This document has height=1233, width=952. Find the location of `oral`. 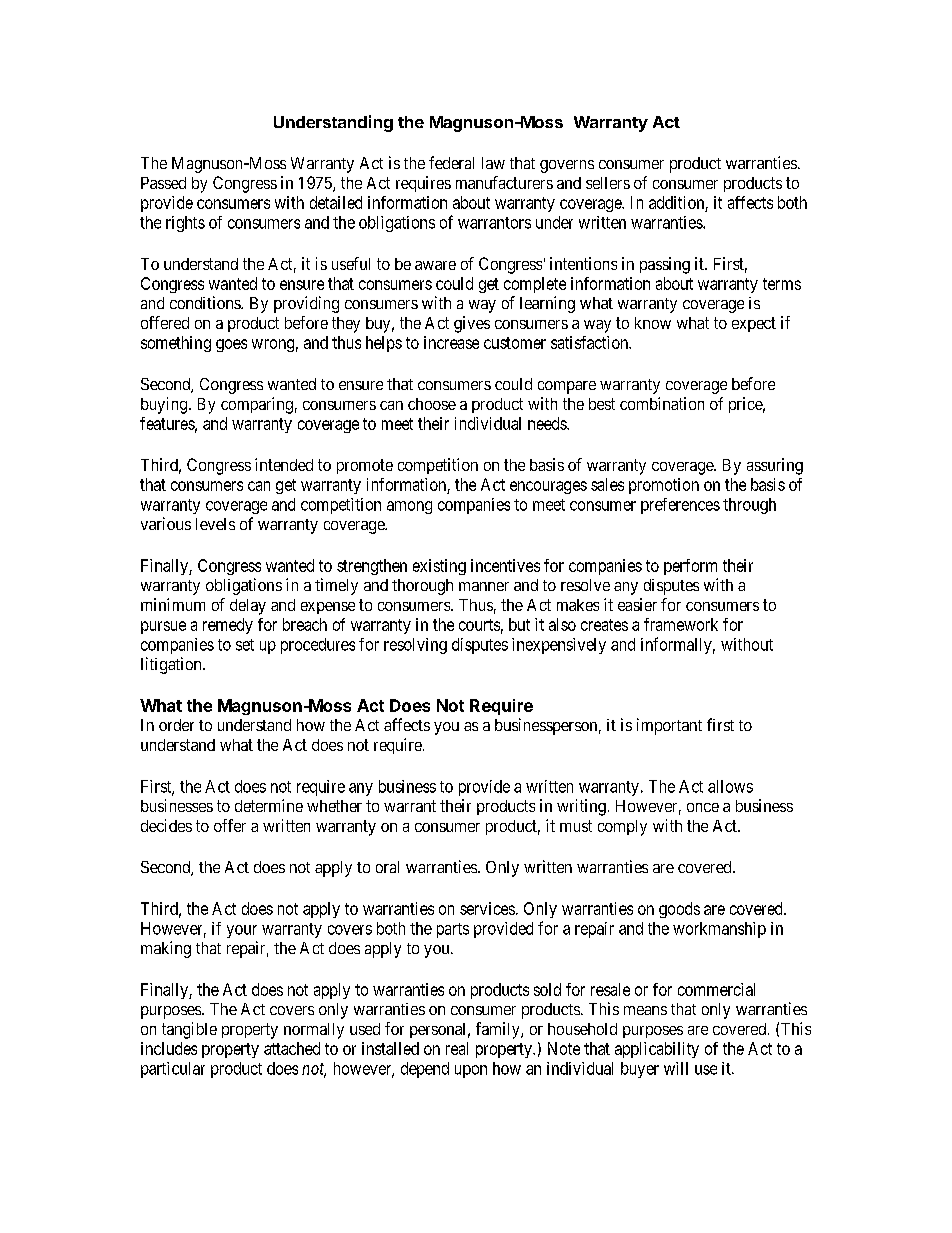

oral is located at coordinates (387, 867).
